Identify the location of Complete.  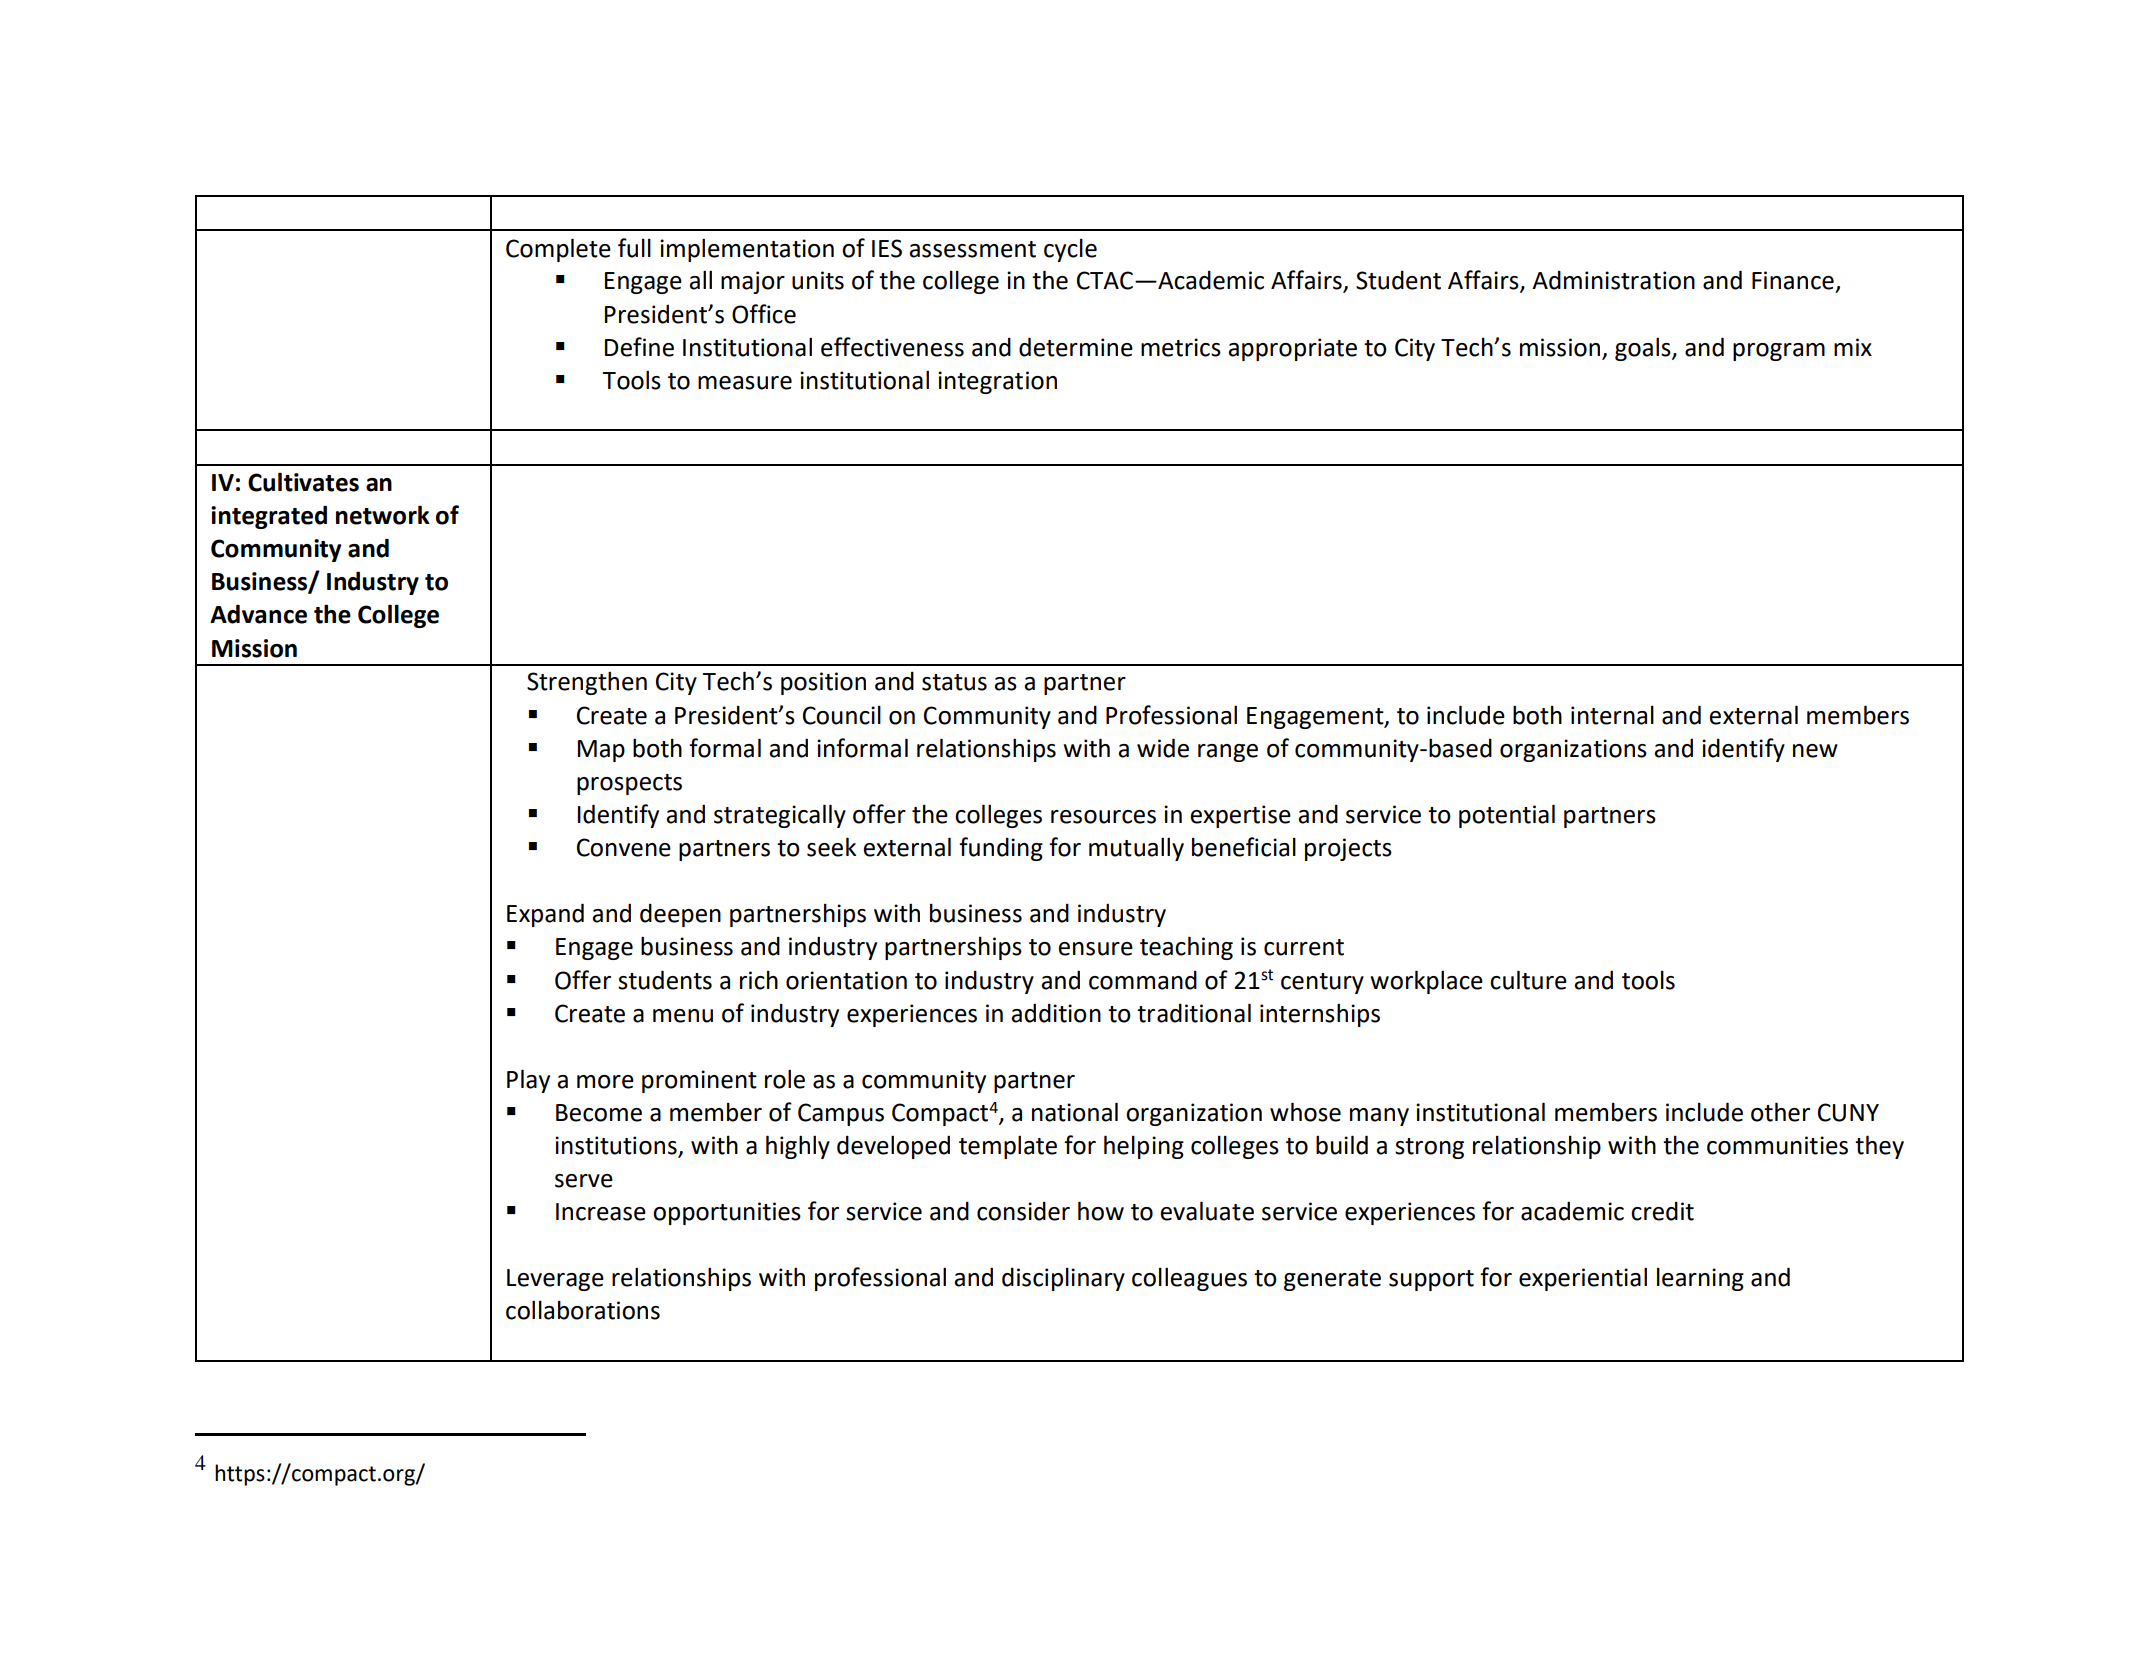
(558, 250).
